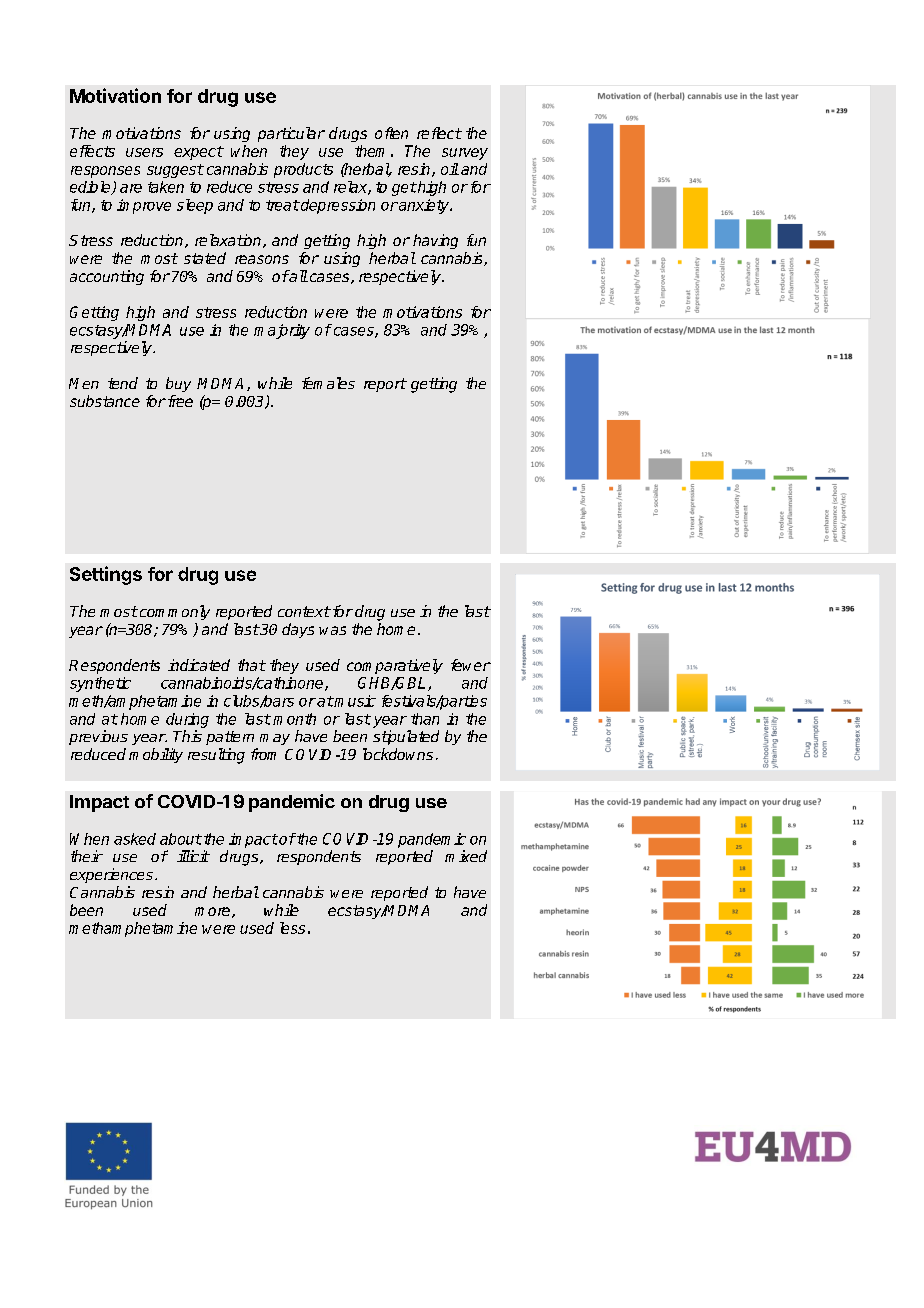 This screenshot has height=1308, width=924. I want to click on Settings, so click(106, 575).
